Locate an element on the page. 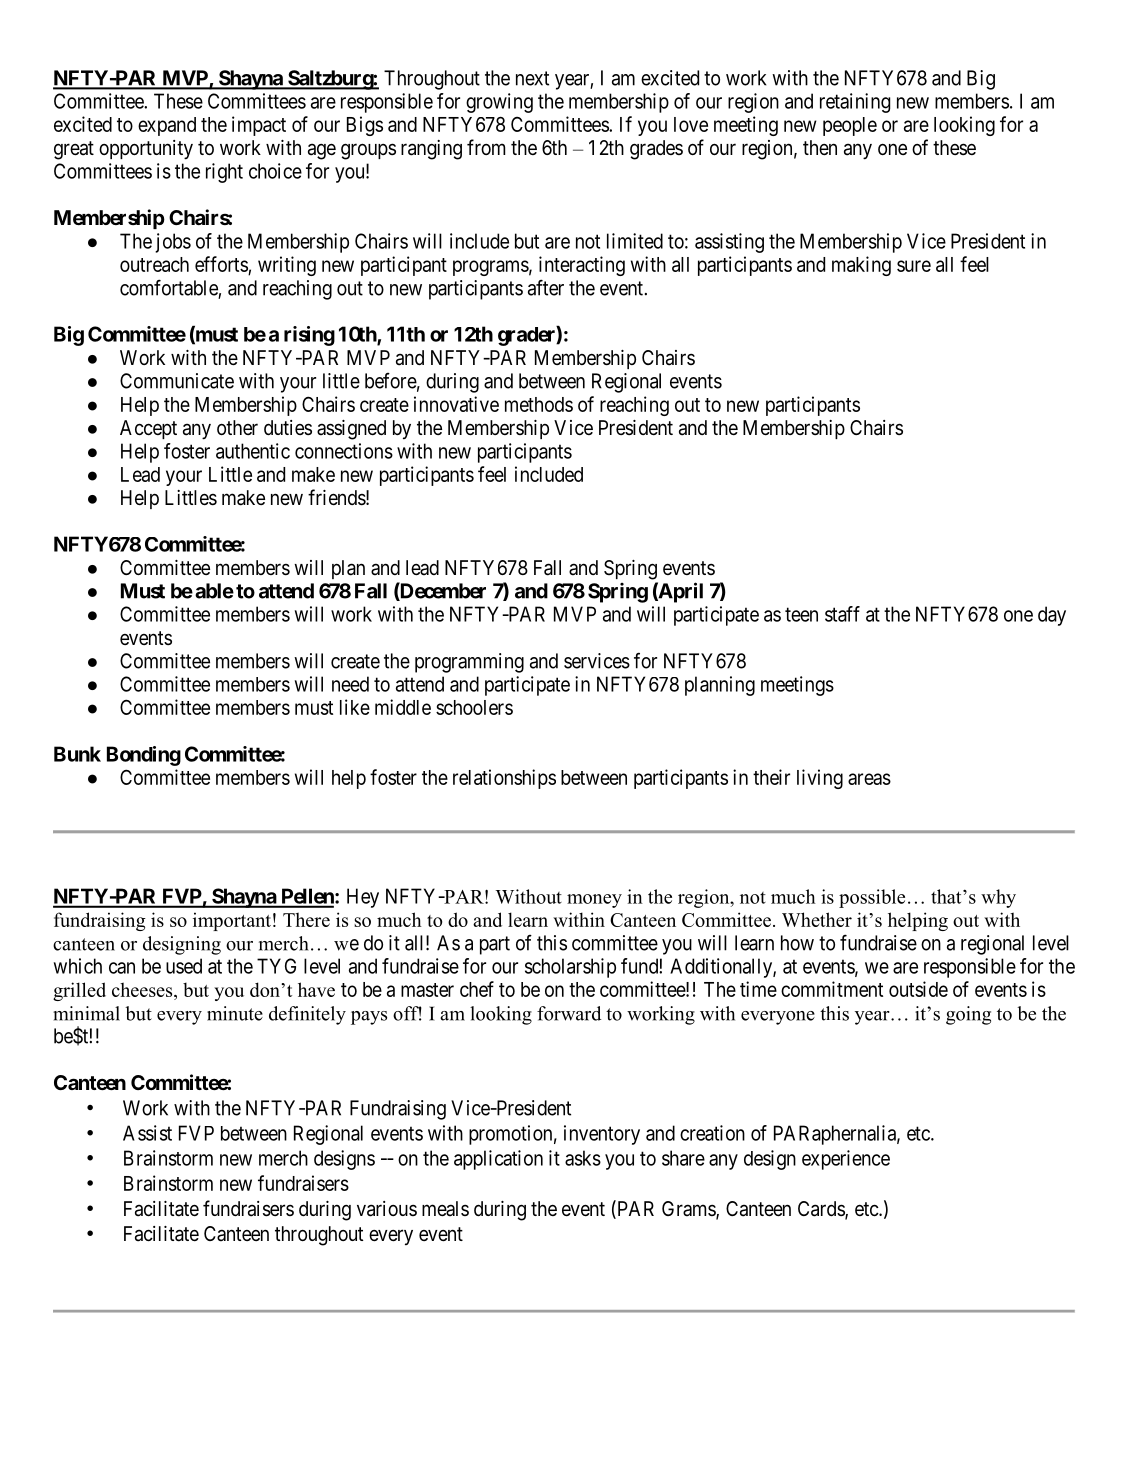 The image size is (1128, 1460). Accept is located at coordinates (148, 429).
